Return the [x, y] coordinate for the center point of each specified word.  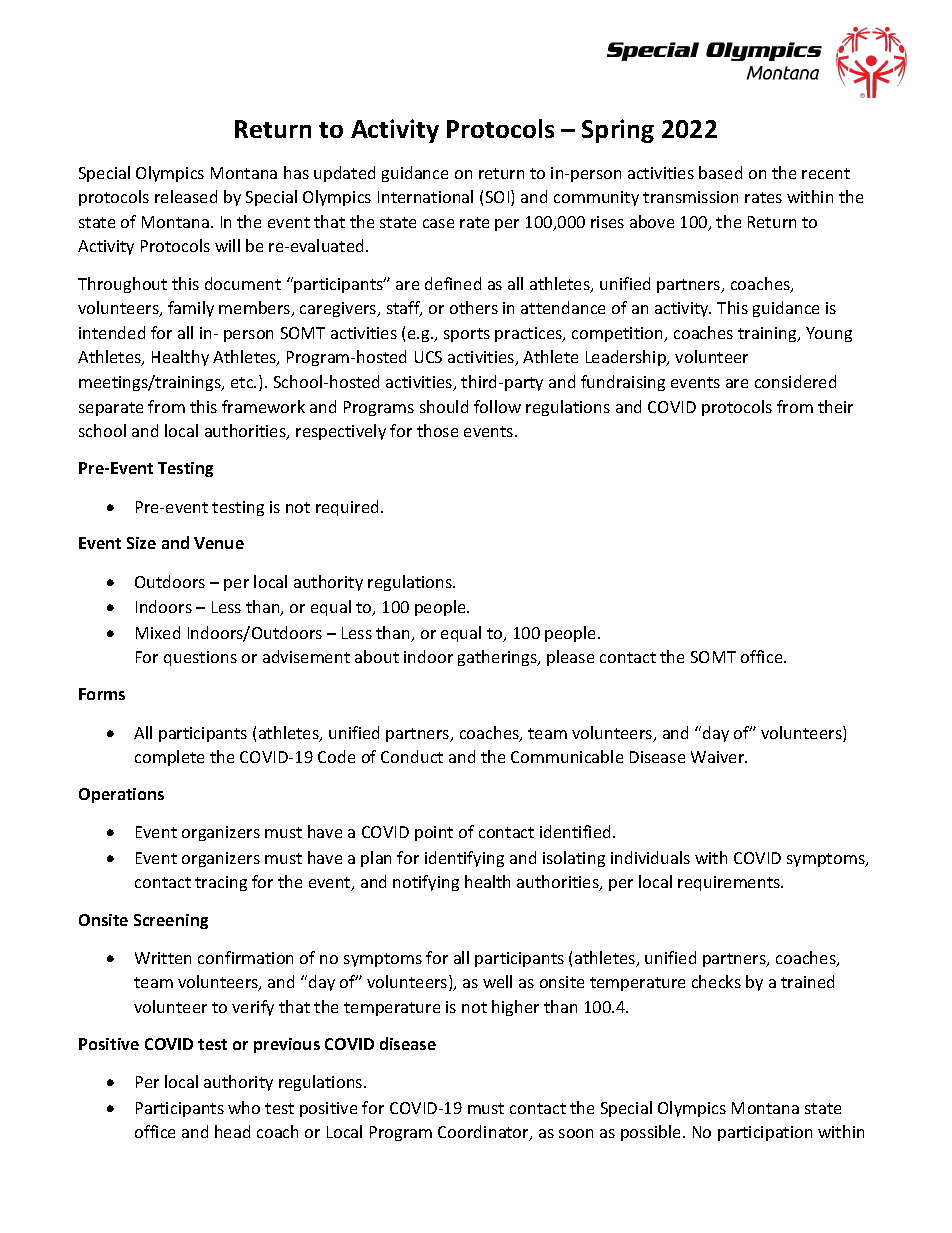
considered [795, 381]
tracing [221, 883]
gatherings [498, 658]
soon [576, 1133]
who [244, 1107]
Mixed [158, 632]
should [444, 406]
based [720, 172]
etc [243, 382]
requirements [730, 883]
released [186, 196]
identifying [464, 859]
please [570, 658]
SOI [499, 198]
